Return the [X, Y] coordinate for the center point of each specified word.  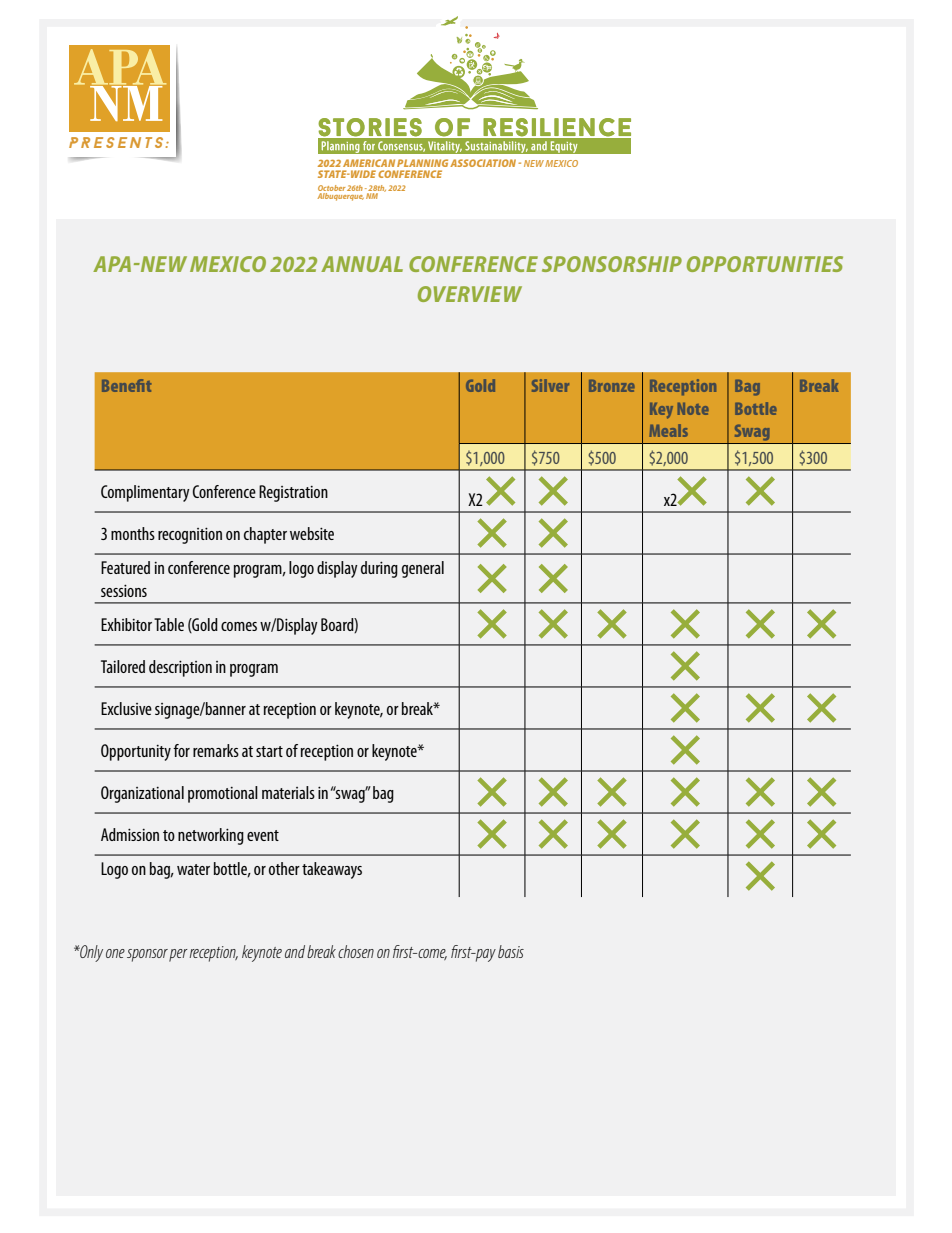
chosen [356, 951]
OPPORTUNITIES [765, 264]
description [180, 668]
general [423, 569]
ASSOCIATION [484, 163]
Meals [668, 430]
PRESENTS [116, 142]
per [178, 955]
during [379, 569]
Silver [550, 385]
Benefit [126, 385]
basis [511, 951]
